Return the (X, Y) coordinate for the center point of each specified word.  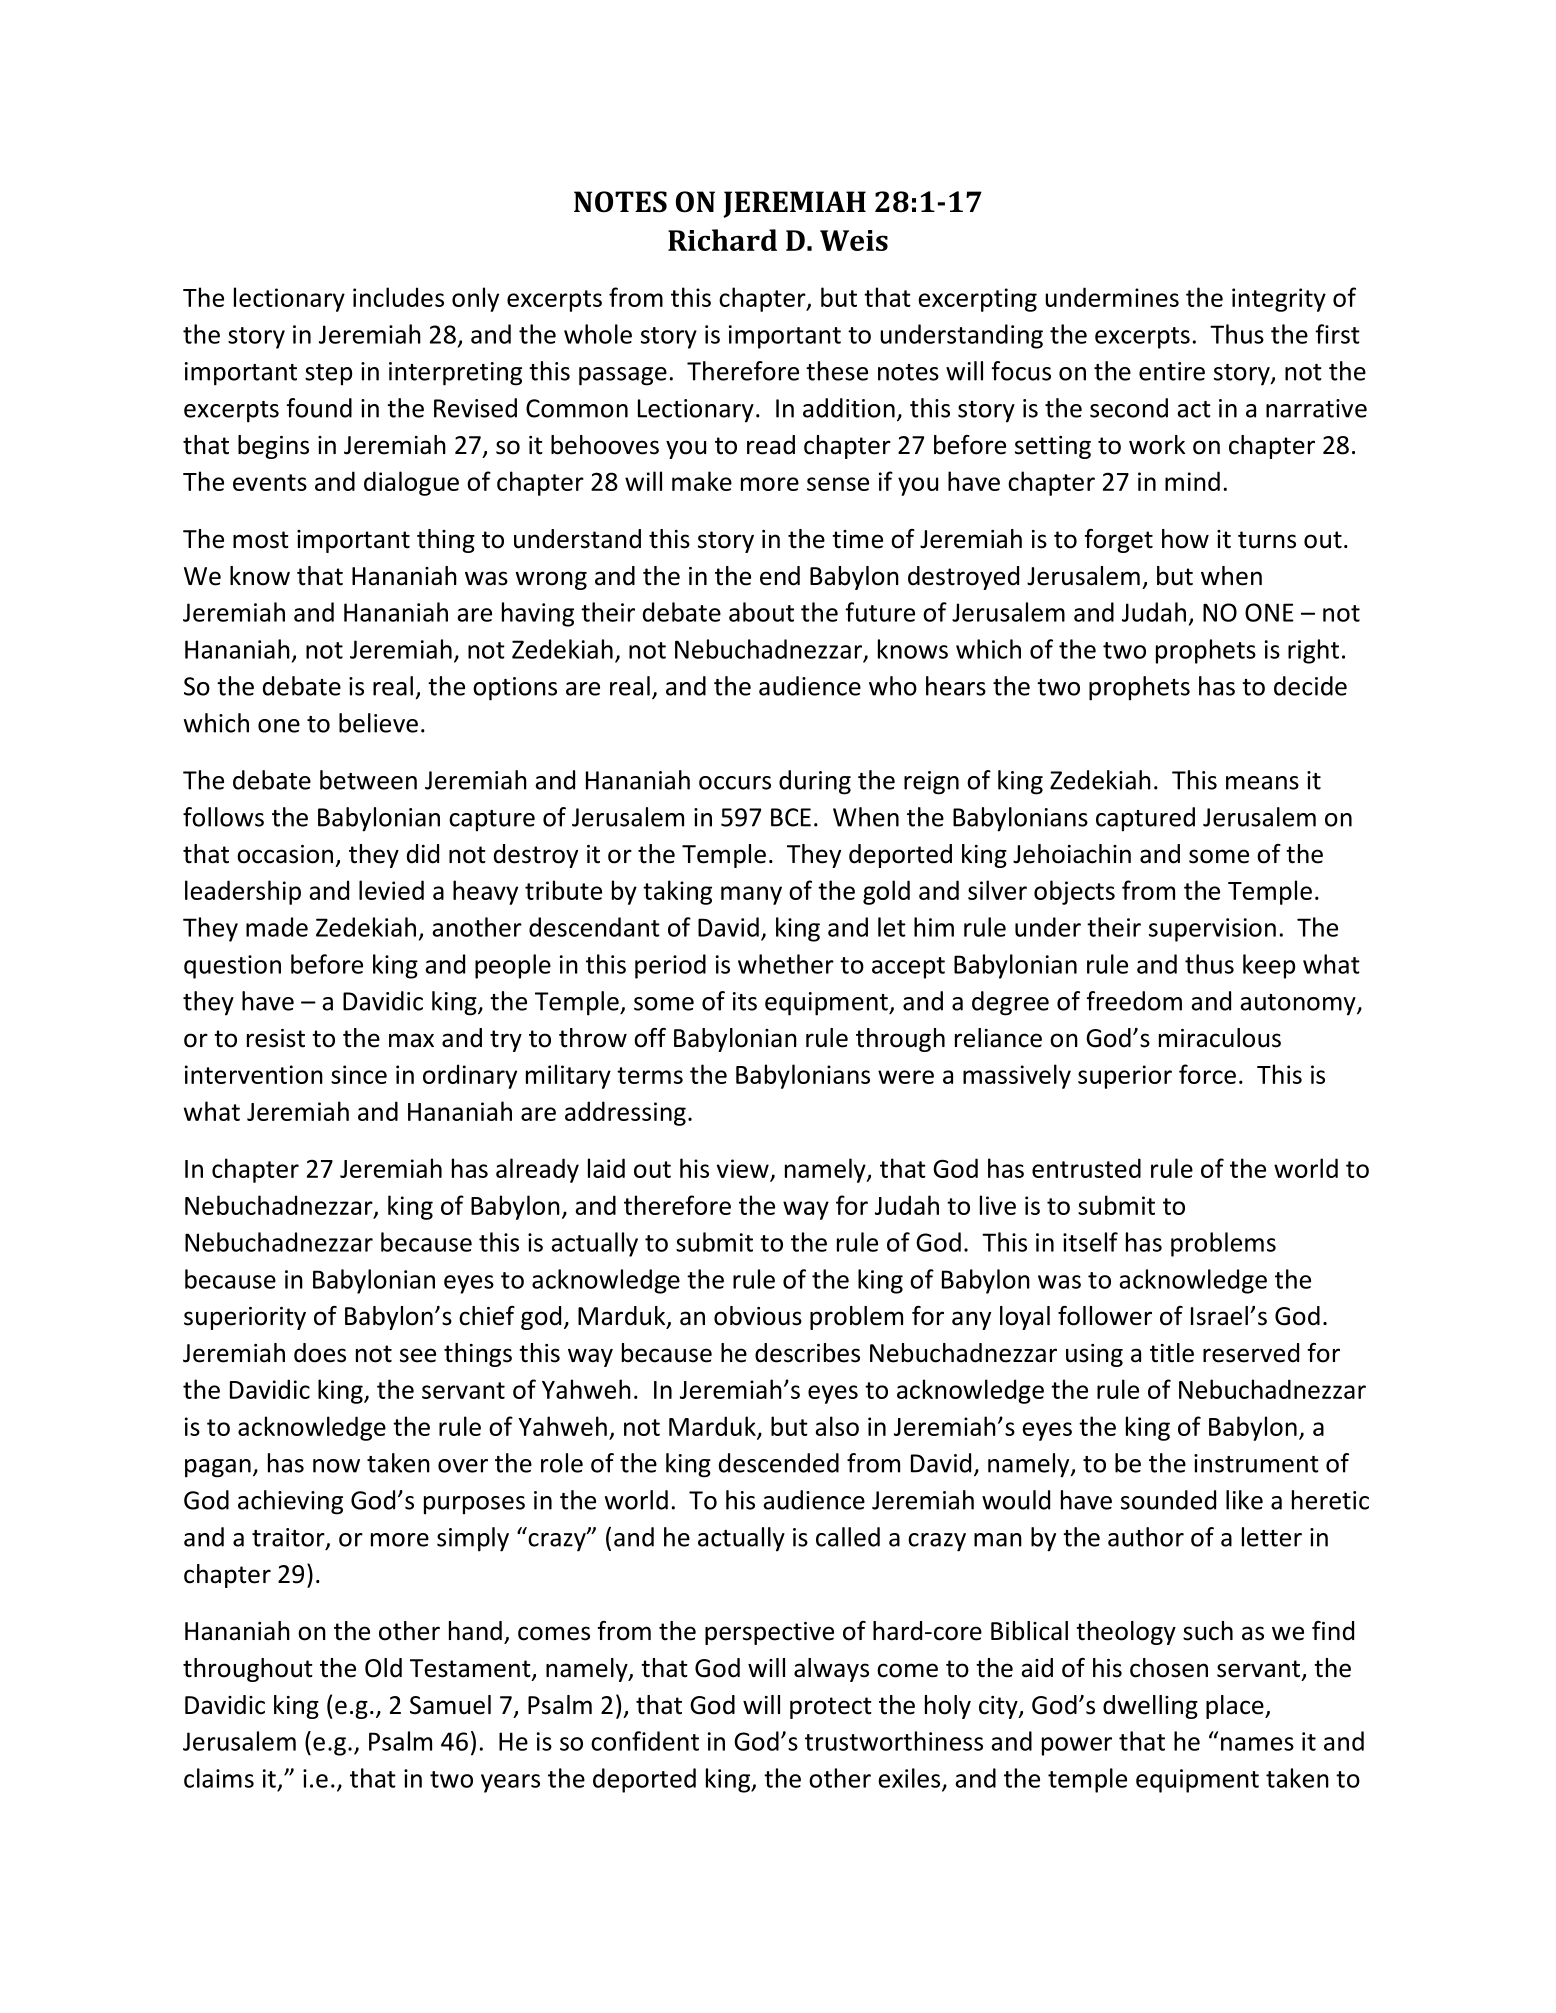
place (1236, 1707)
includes (398, 297)
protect (831, 1708)
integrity (1279, 300)
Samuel (450, 1705)
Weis (854, 240)
